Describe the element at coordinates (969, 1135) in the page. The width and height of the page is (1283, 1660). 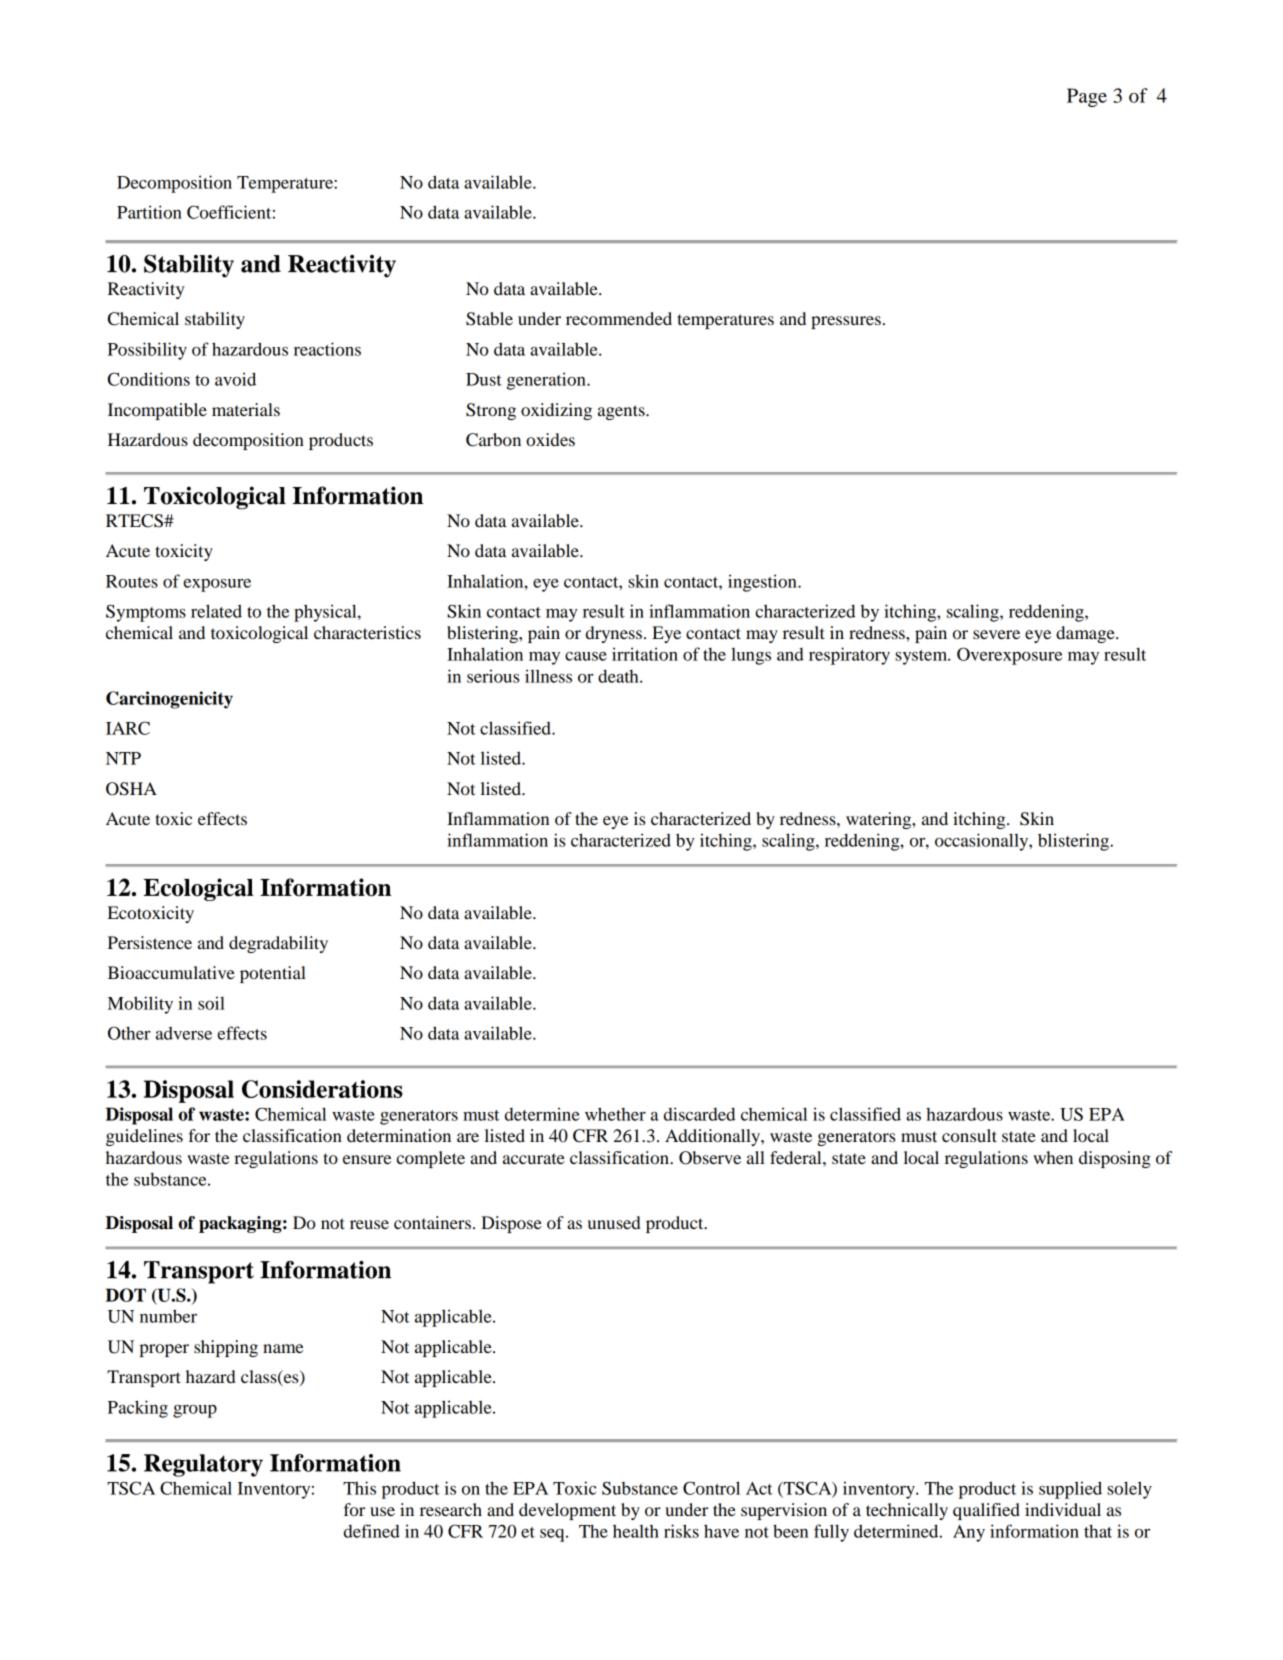
I see `consult` at that location.
